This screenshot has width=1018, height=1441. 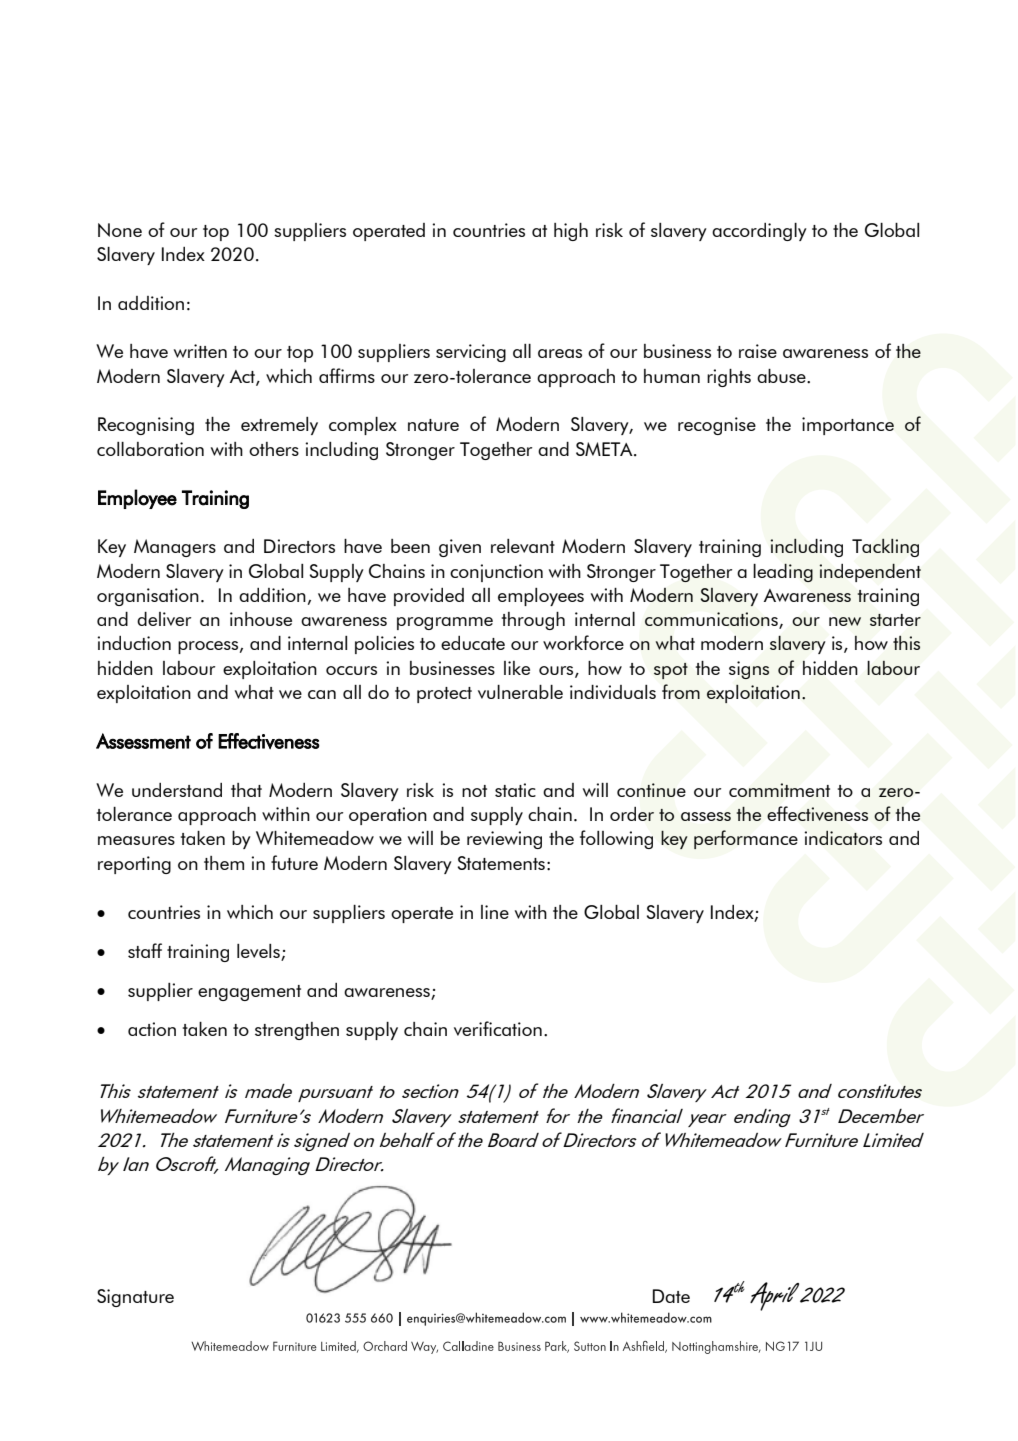 What do you see at coordinates (843, 838) in the screenshot?
I see `indicators` at bounding box center [843, 838].
